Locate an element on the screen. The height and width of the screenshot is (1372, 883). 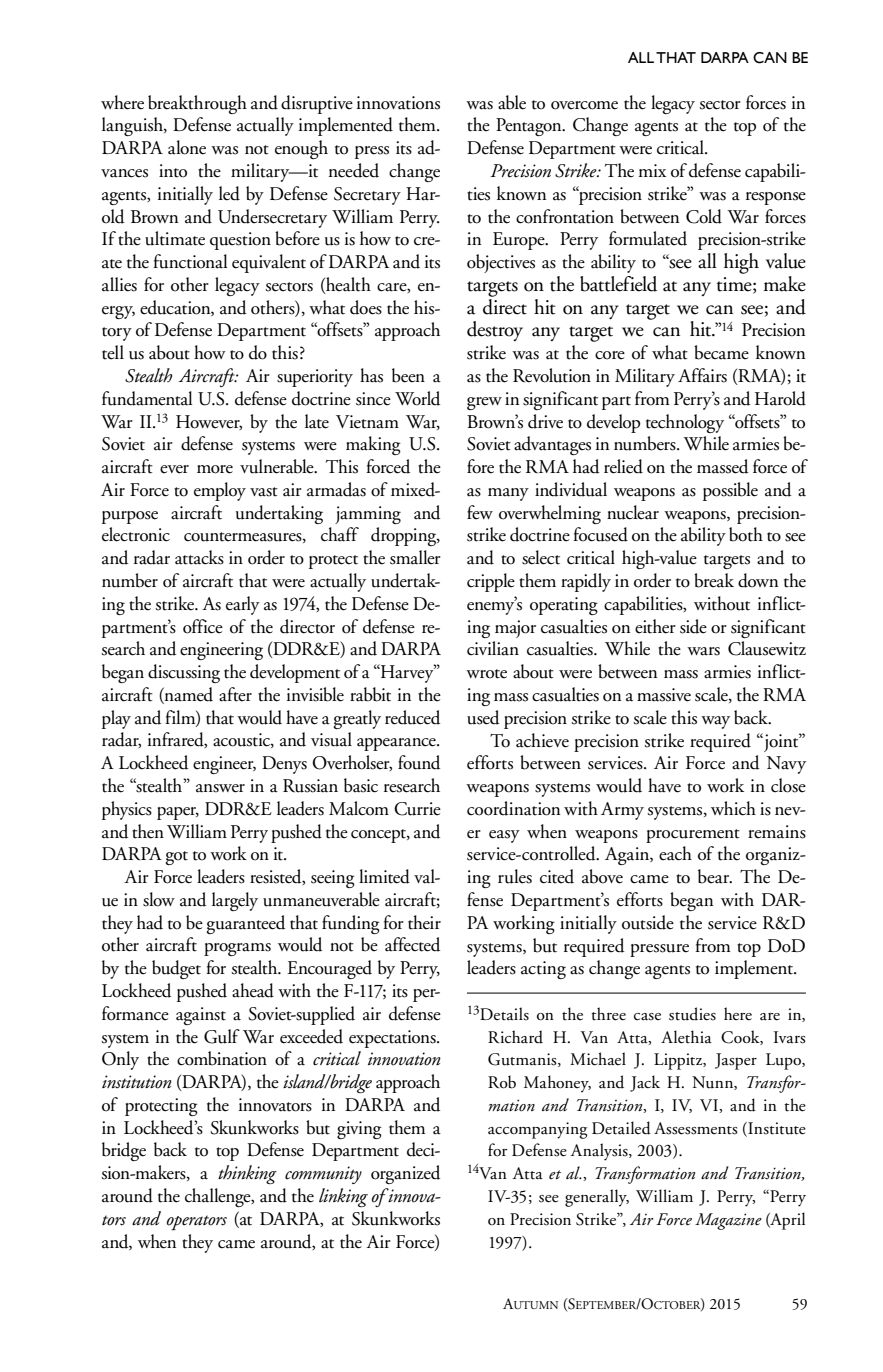
Cold is located at coordinates (704, 216).
